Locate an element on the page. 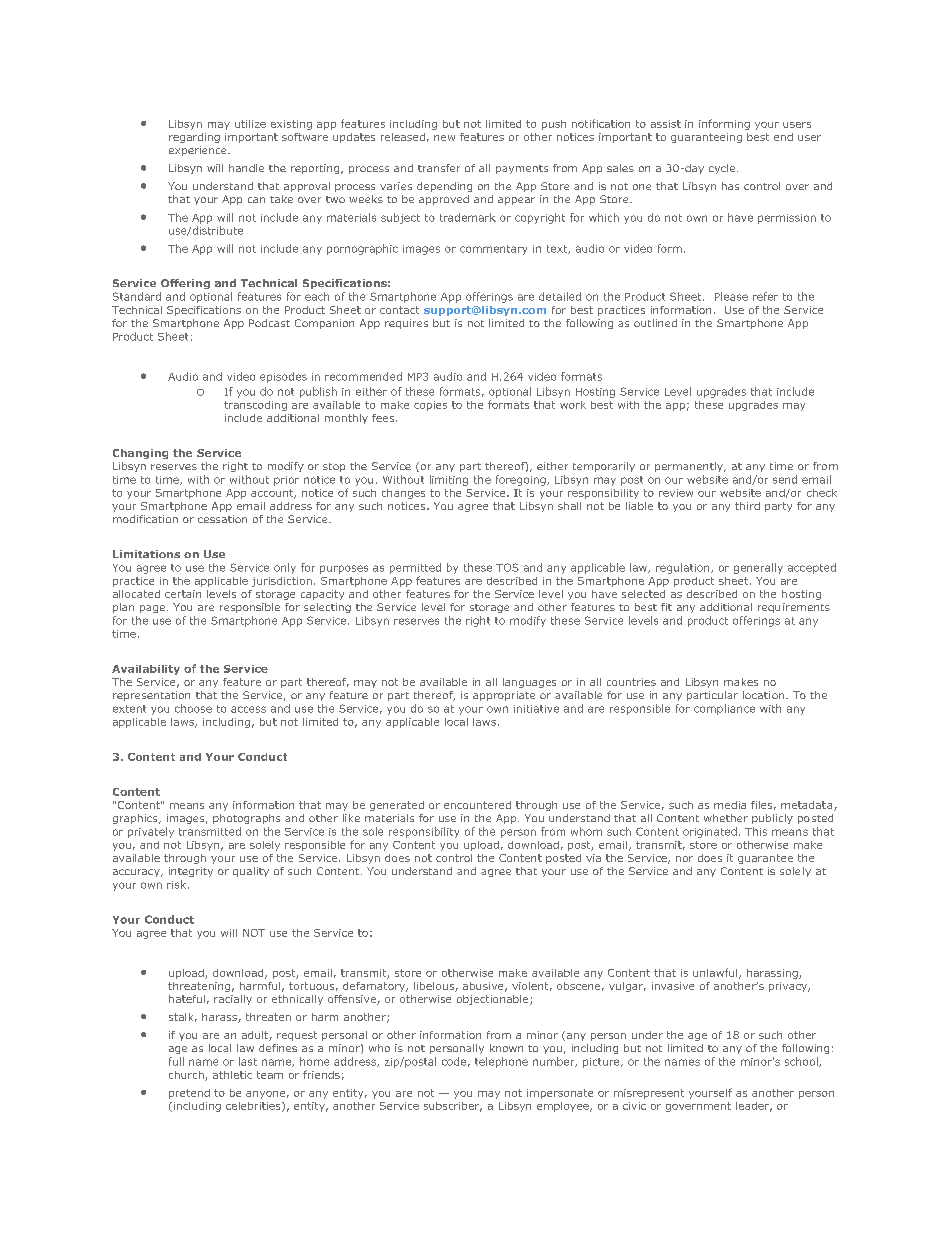  appropriate is located at coordinates (504, 696).
